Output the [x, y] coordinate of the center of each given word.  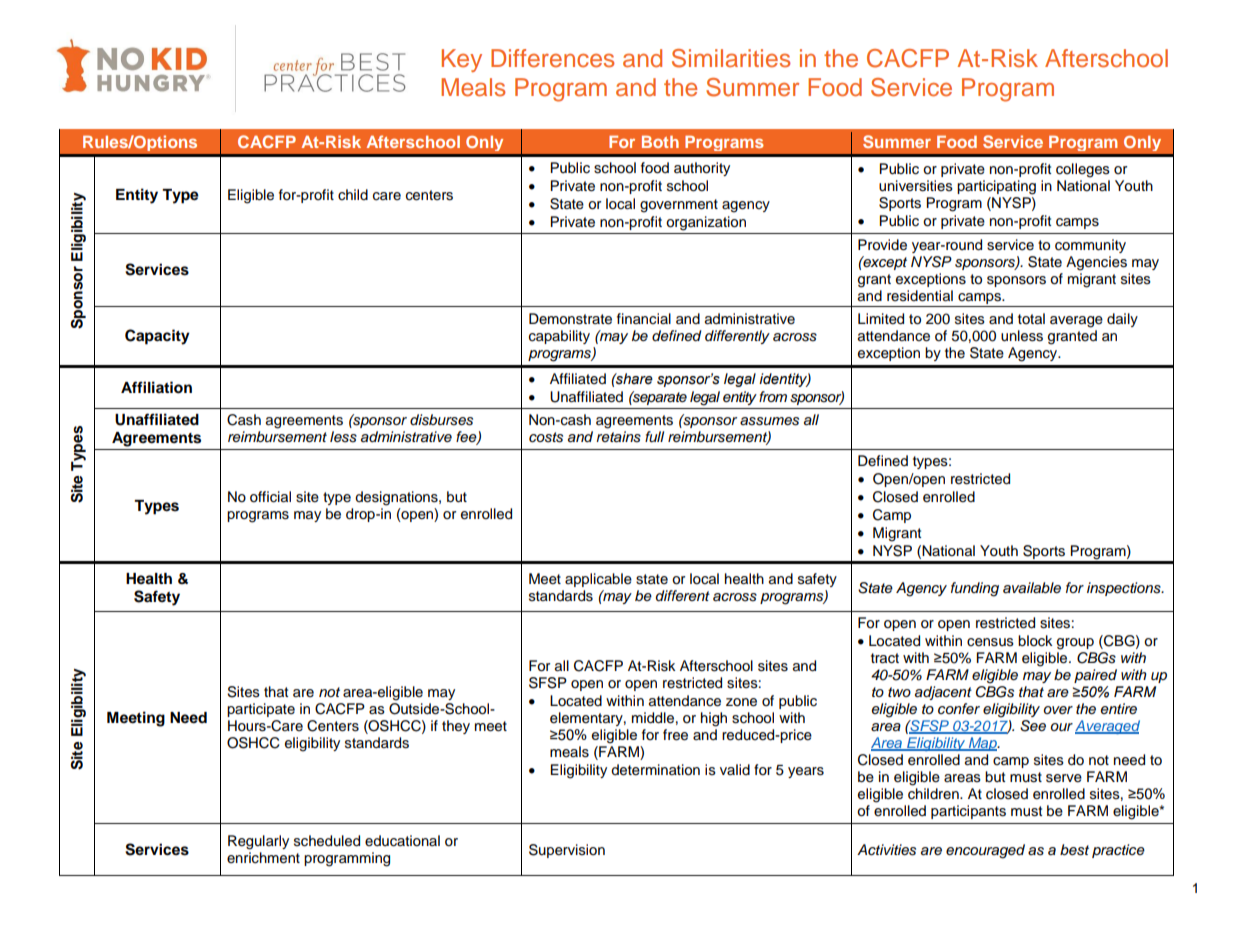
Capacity [157, 337]
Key [462, 60]
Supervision [567, 851]
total [1031, 319]
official [270, 497]
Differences [552, 58]
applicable [598, 580]
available [1032, 588]
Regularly [258, 842]
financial [644, 318]
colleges [1083, 170]
